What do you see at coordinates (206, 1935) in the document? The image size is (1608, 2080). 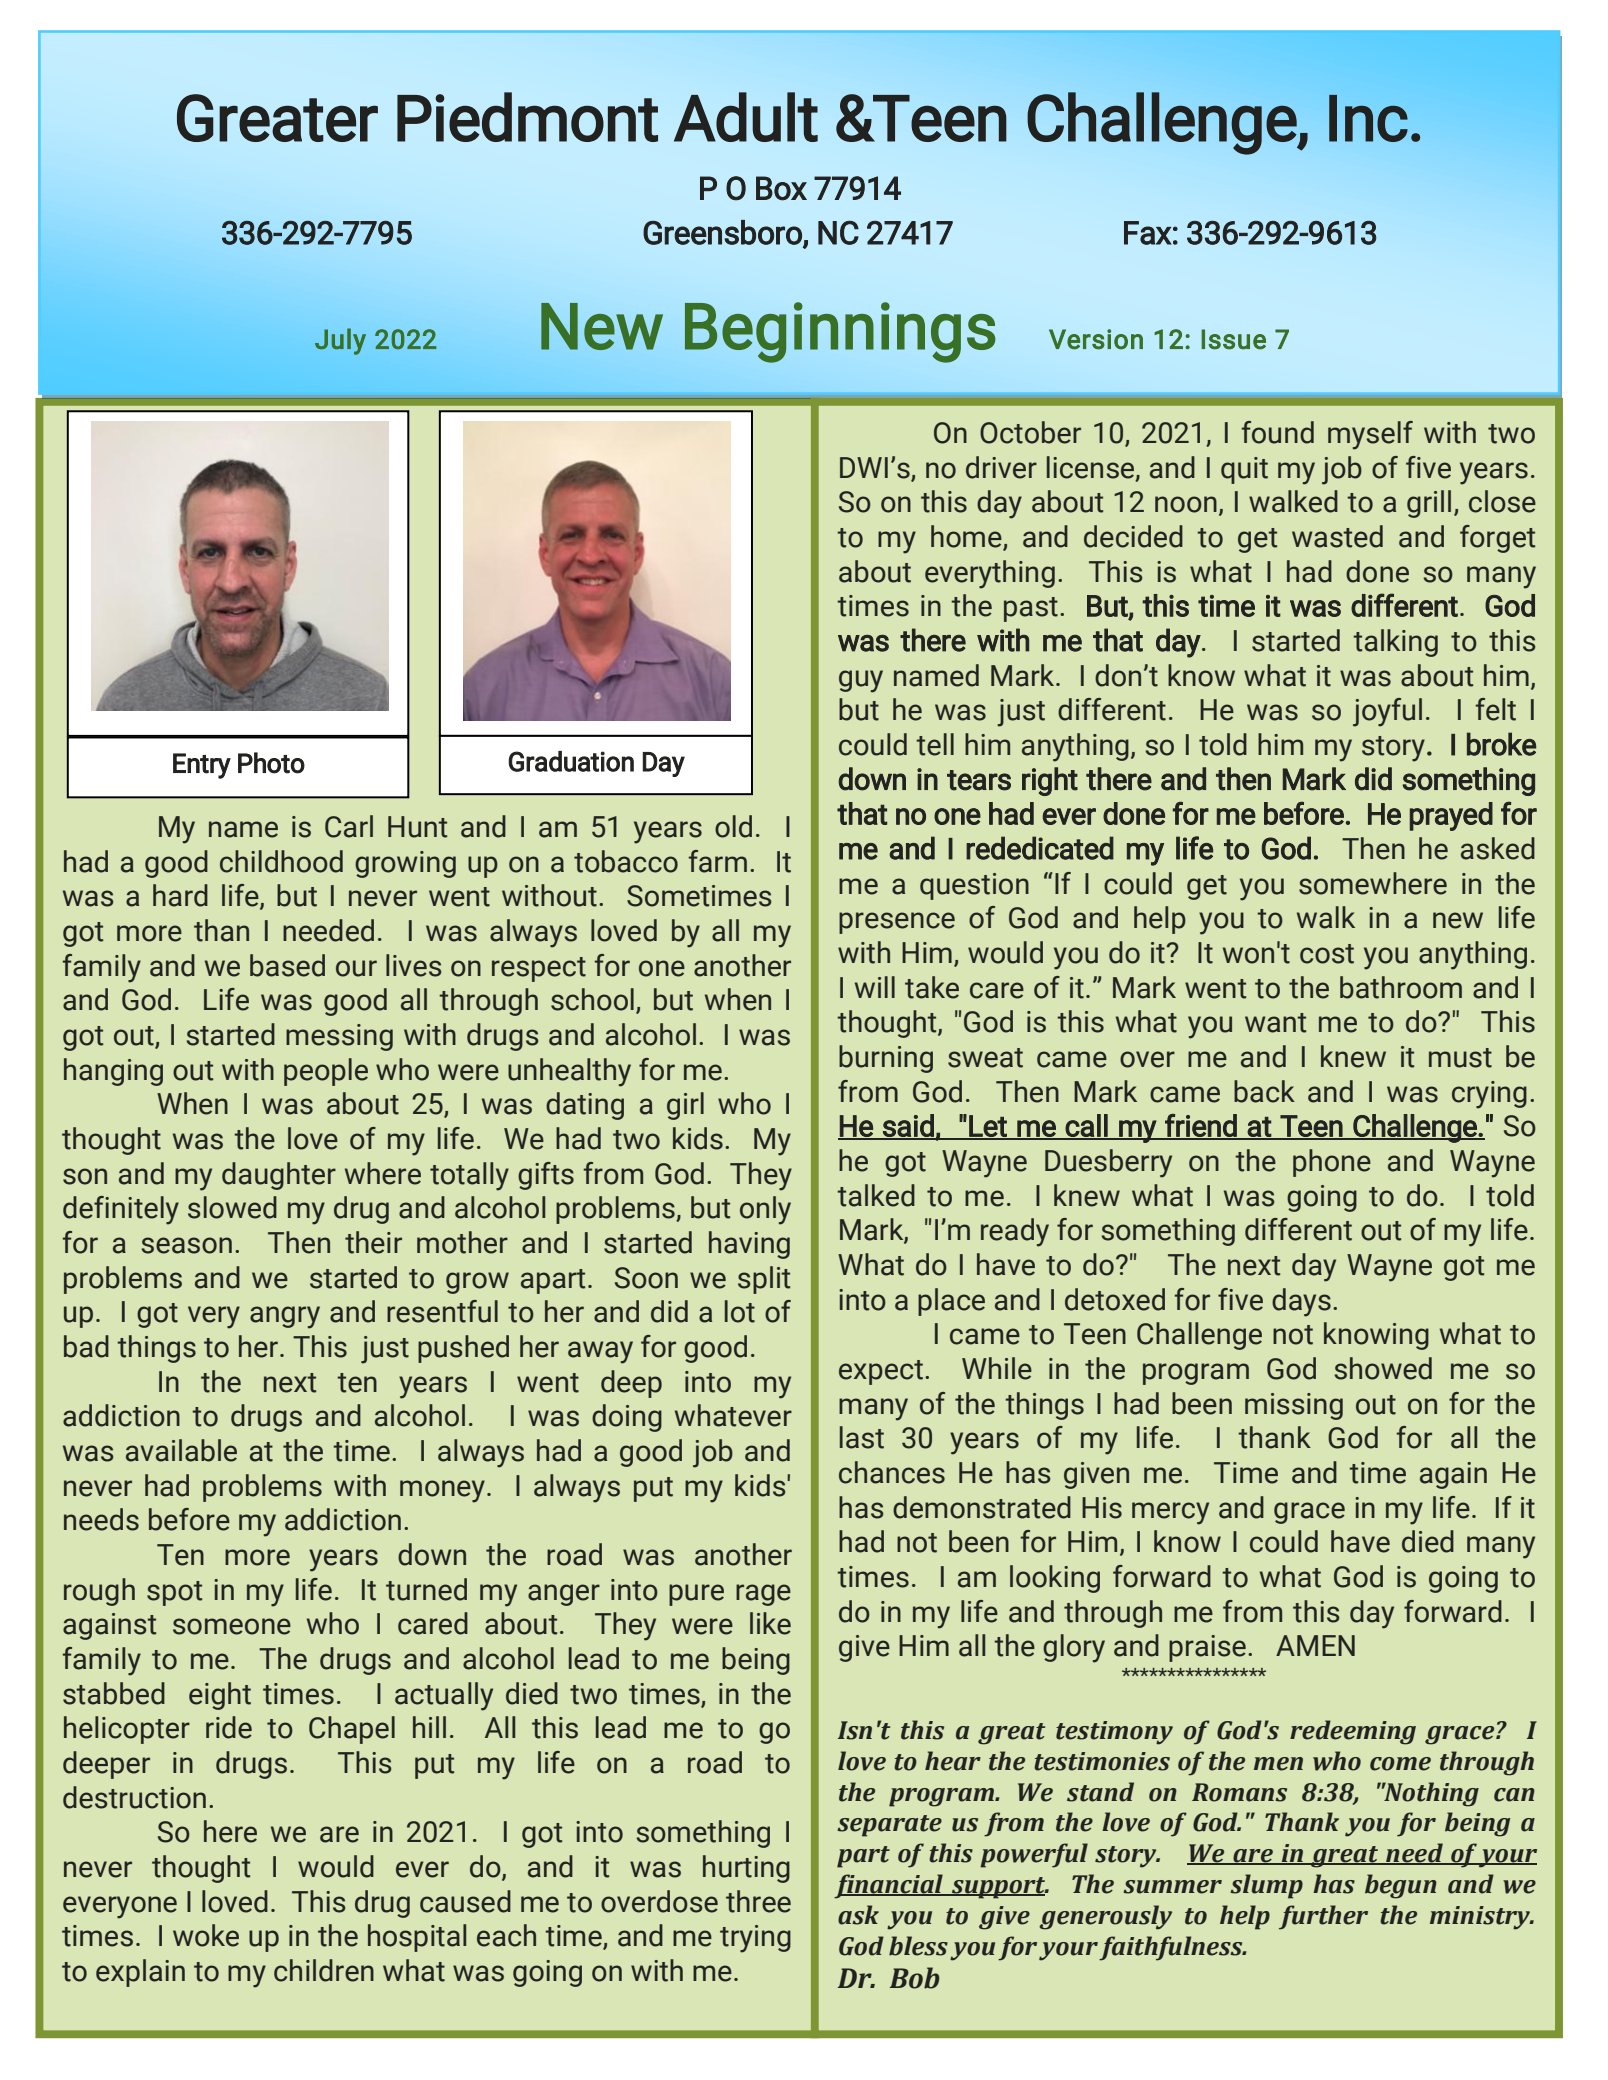 I see `woke` at bounding box center [206, 1935].
